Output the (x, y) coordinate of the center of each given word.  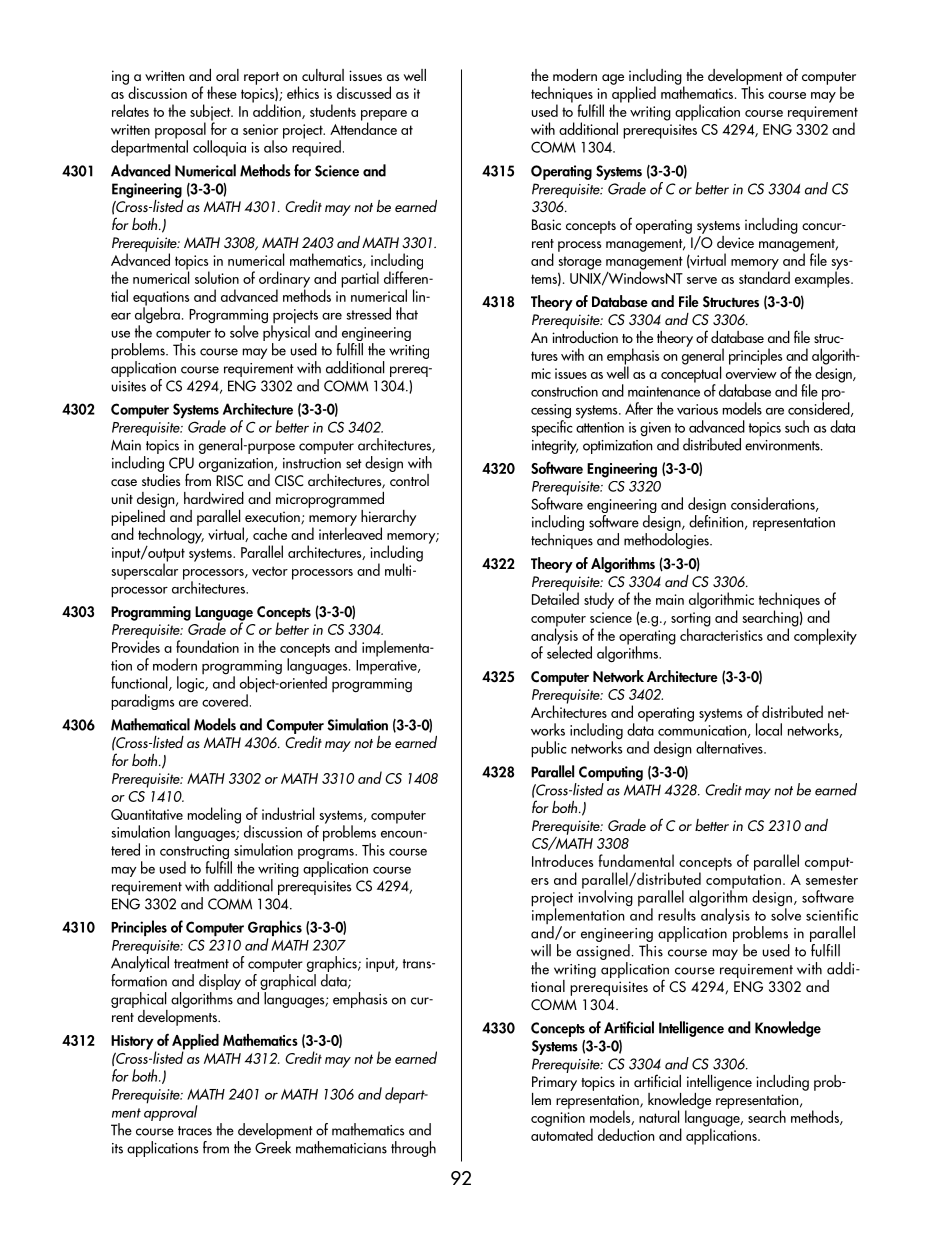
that (407, 313)
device (735, 242)
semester (832, 880)
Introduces (562, 860)
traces (195, 1131)
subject (211, 113)
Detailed (555, 597)
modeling (214, 815)
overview (751, 373)
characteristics (721, 633)
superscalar (144, 570)
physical (286, 333)
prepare (384, 116)
